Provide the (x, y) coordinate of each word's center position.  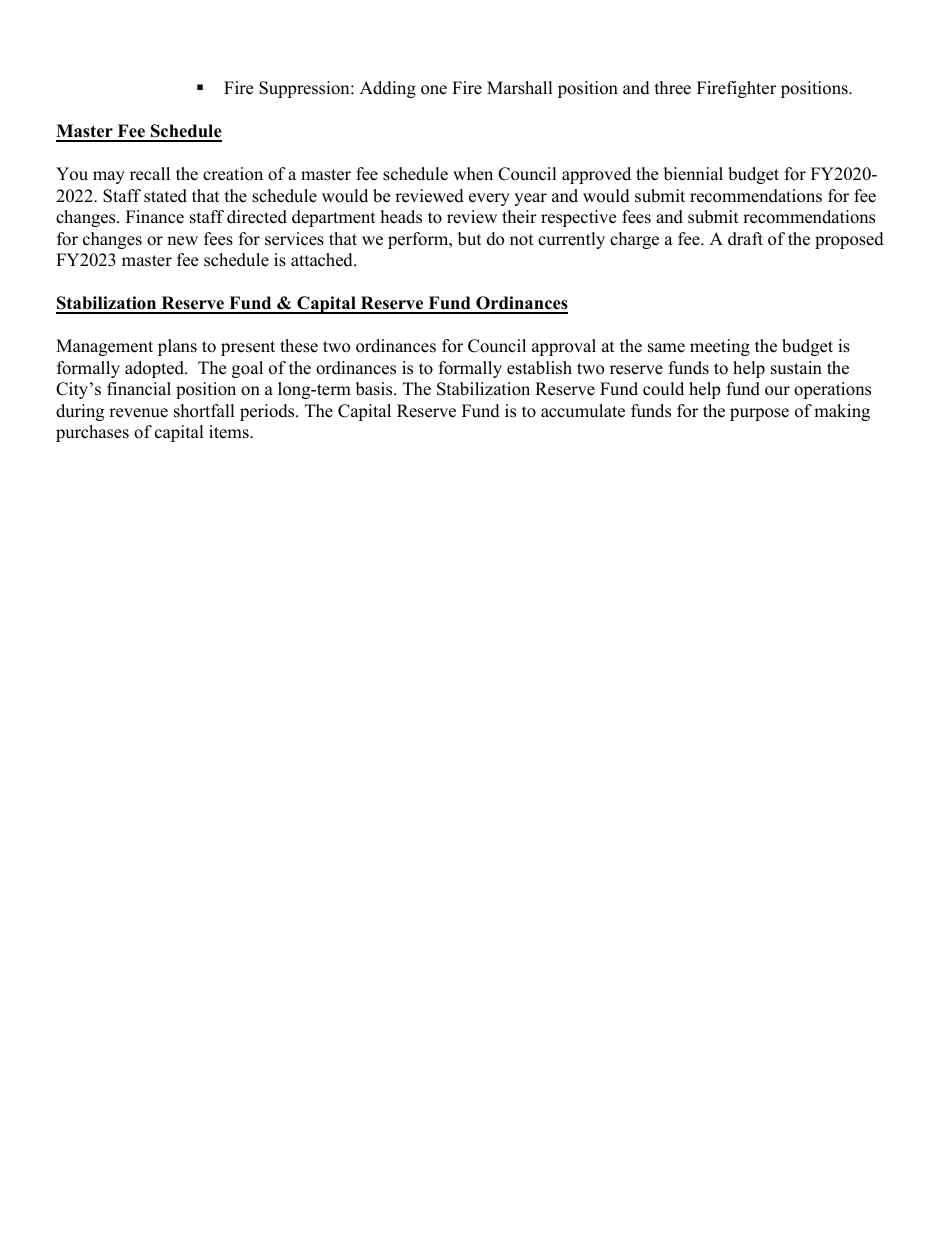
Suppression (305, 89)
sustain (796, 368)
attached (323, 260)
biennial (693, 174)
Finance (155, 217)
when (473, 174)
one (434, 90)
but (470, 239)
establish (539, 368)
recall (150, 174)
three (673, 88)
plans (177, 347)
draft (745, 239)
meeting (720, 347)
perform (419, 240)
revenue (138, 413)
